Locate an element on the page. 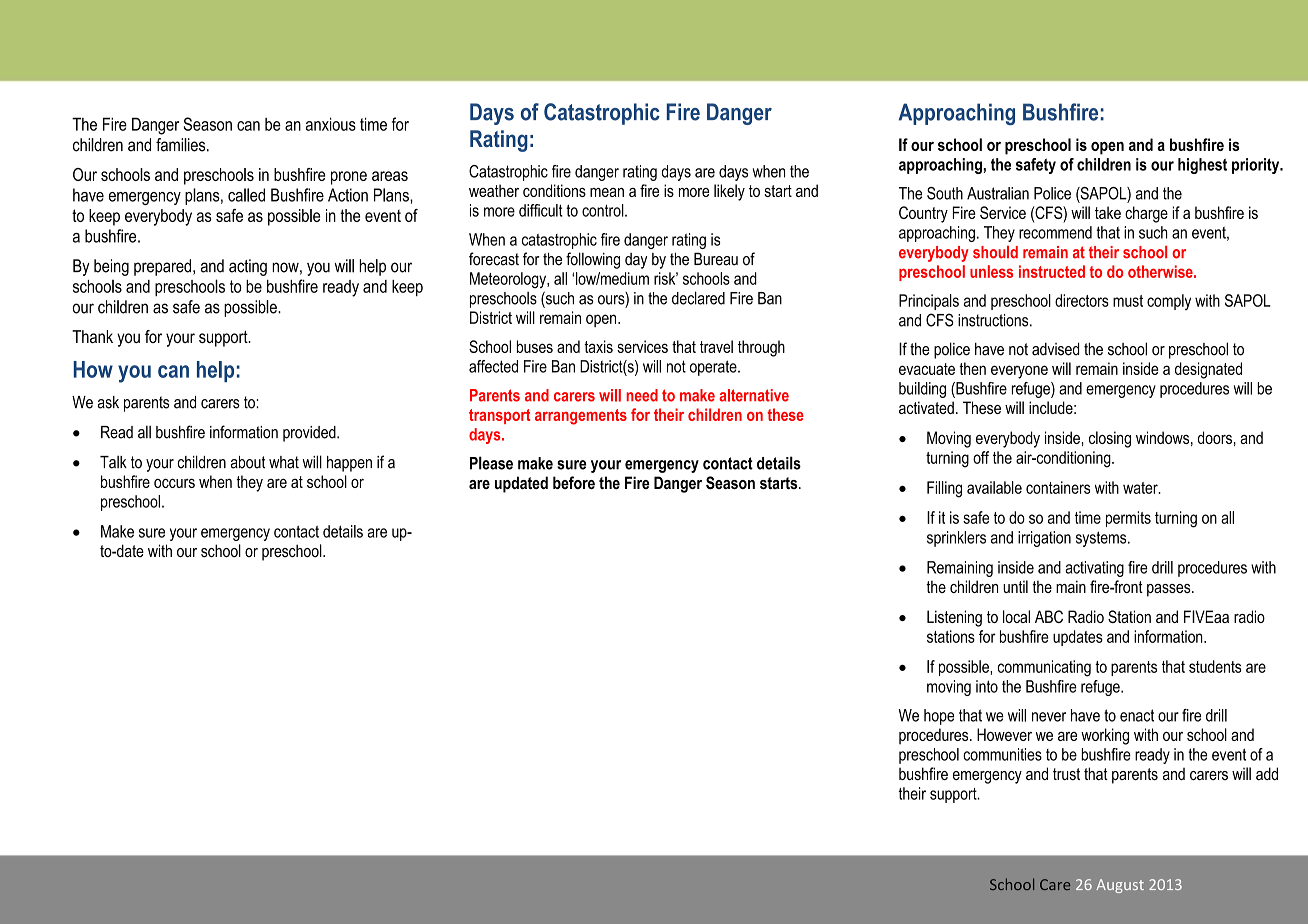  anxious is located at coordinates (331, 124).
